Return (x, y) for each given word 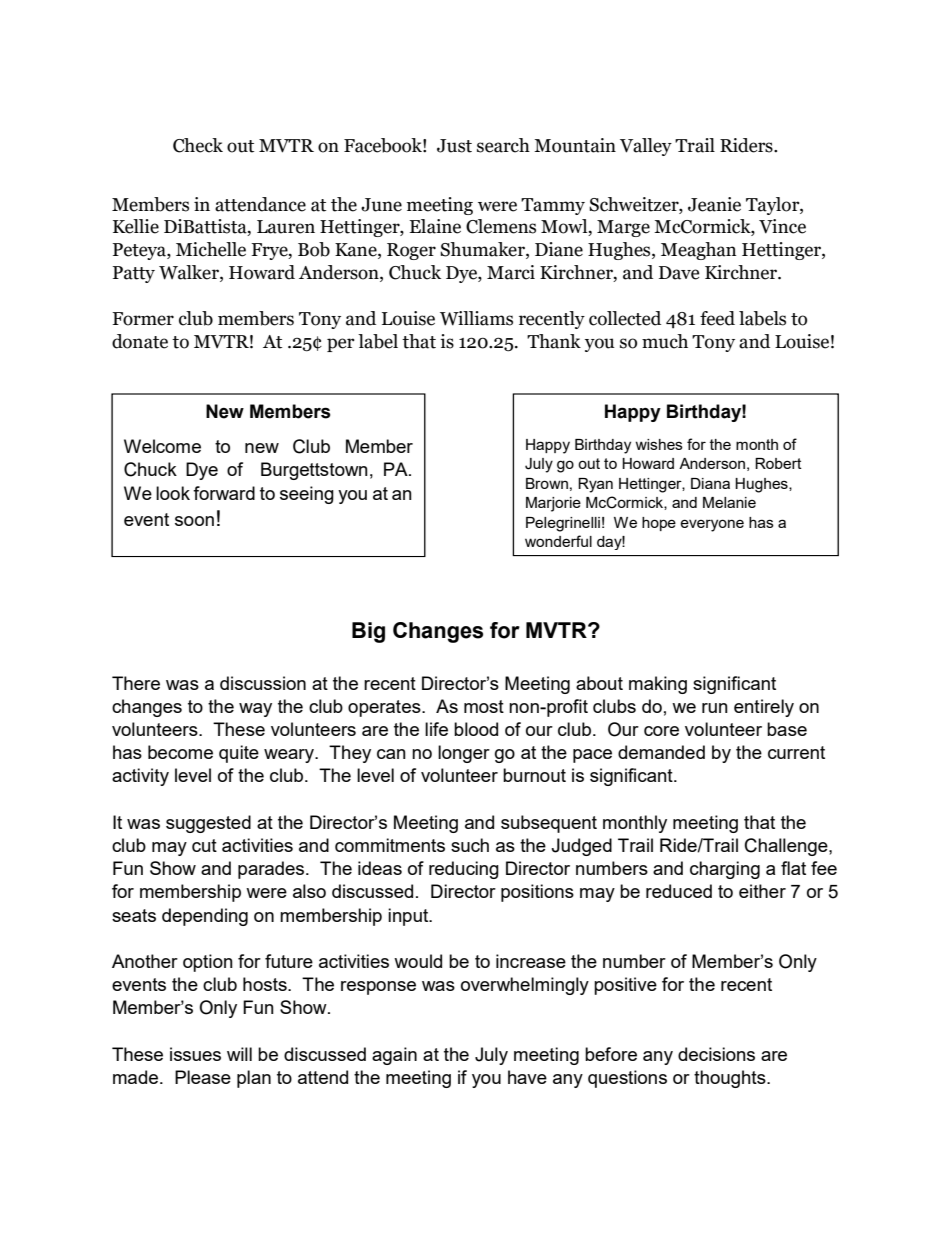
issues (195, 1054)
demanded (661, 752)
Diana (710, 483)
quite (239, 754)
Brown (547, 483)
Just (454, 146)
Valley (646, 147)
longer (464, 754)
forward (224, 493)
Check (198, 145)
